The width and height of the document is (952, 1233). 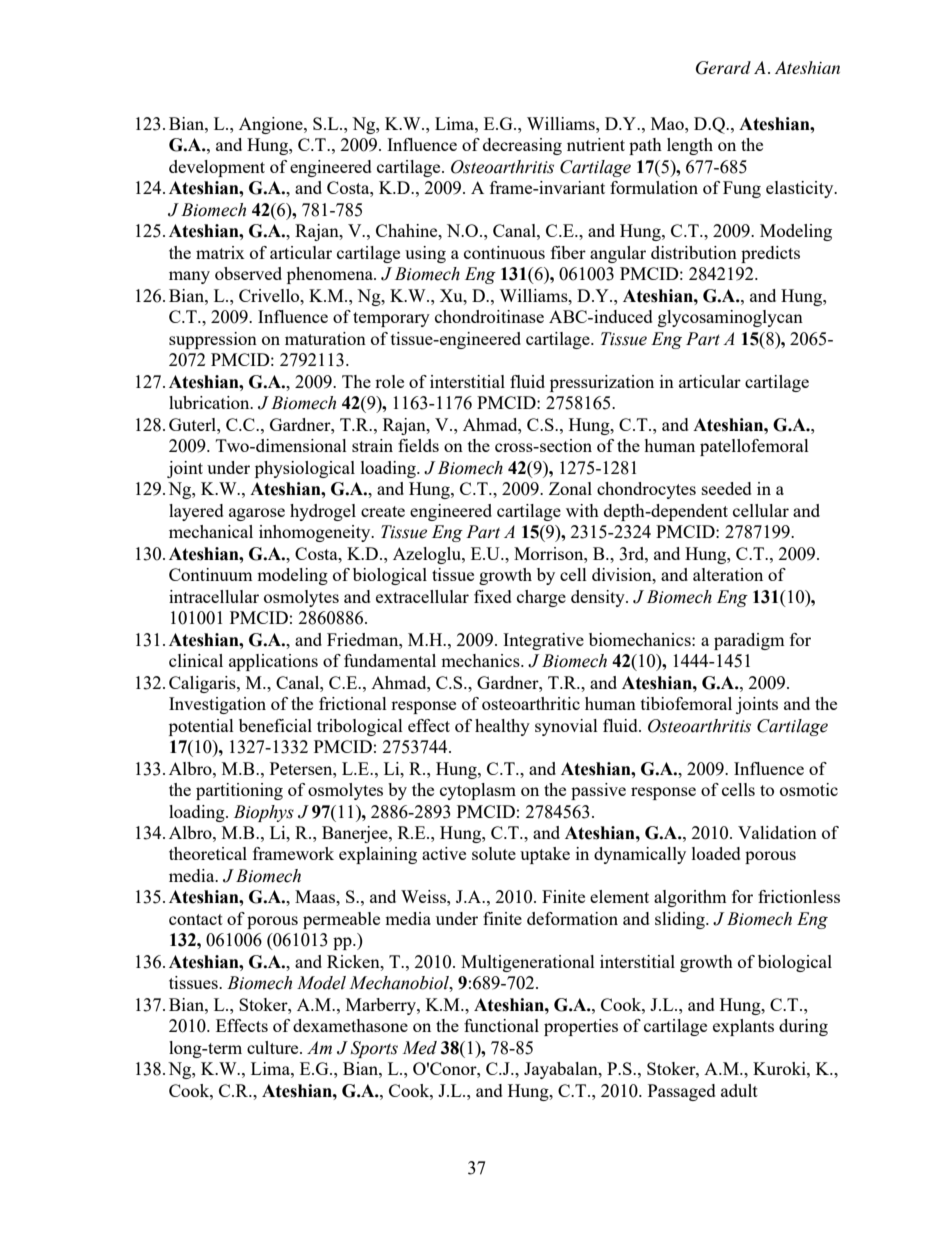 What do you see at coordinates (728, 574) in the document?
I see `alteration` at bounding box center [728, 574].
